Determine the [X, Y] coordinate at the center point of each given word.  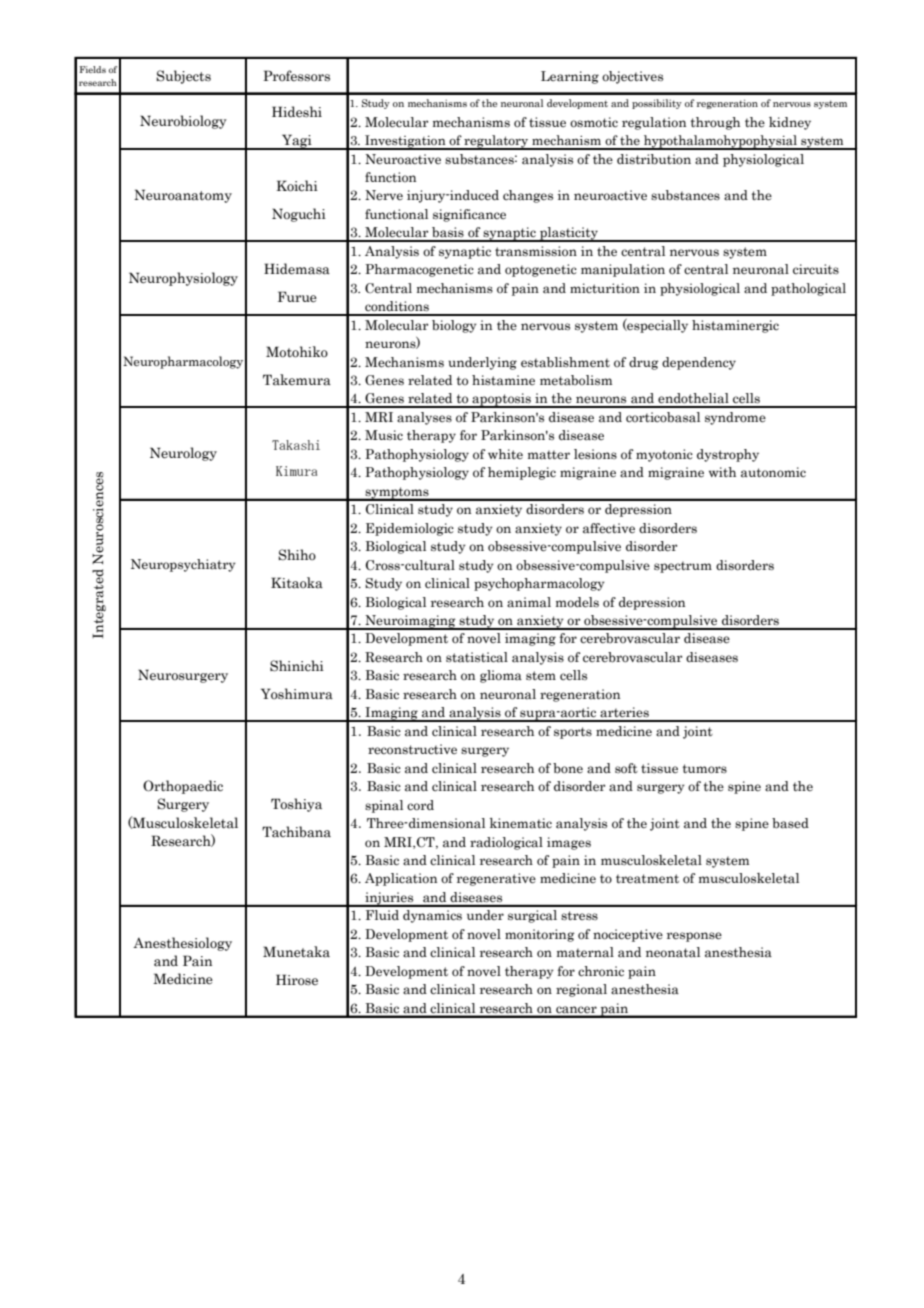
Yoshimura [297, 694]
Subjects [183, 77]
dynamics [432, 916]
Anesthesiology [182, 944]
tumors [705, 769]
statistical [477, 657]
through [715, 123]
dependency [699, 363]
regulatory [497, 142]
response [694, 937]
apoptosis [502, 400]
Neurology [183, 454]
